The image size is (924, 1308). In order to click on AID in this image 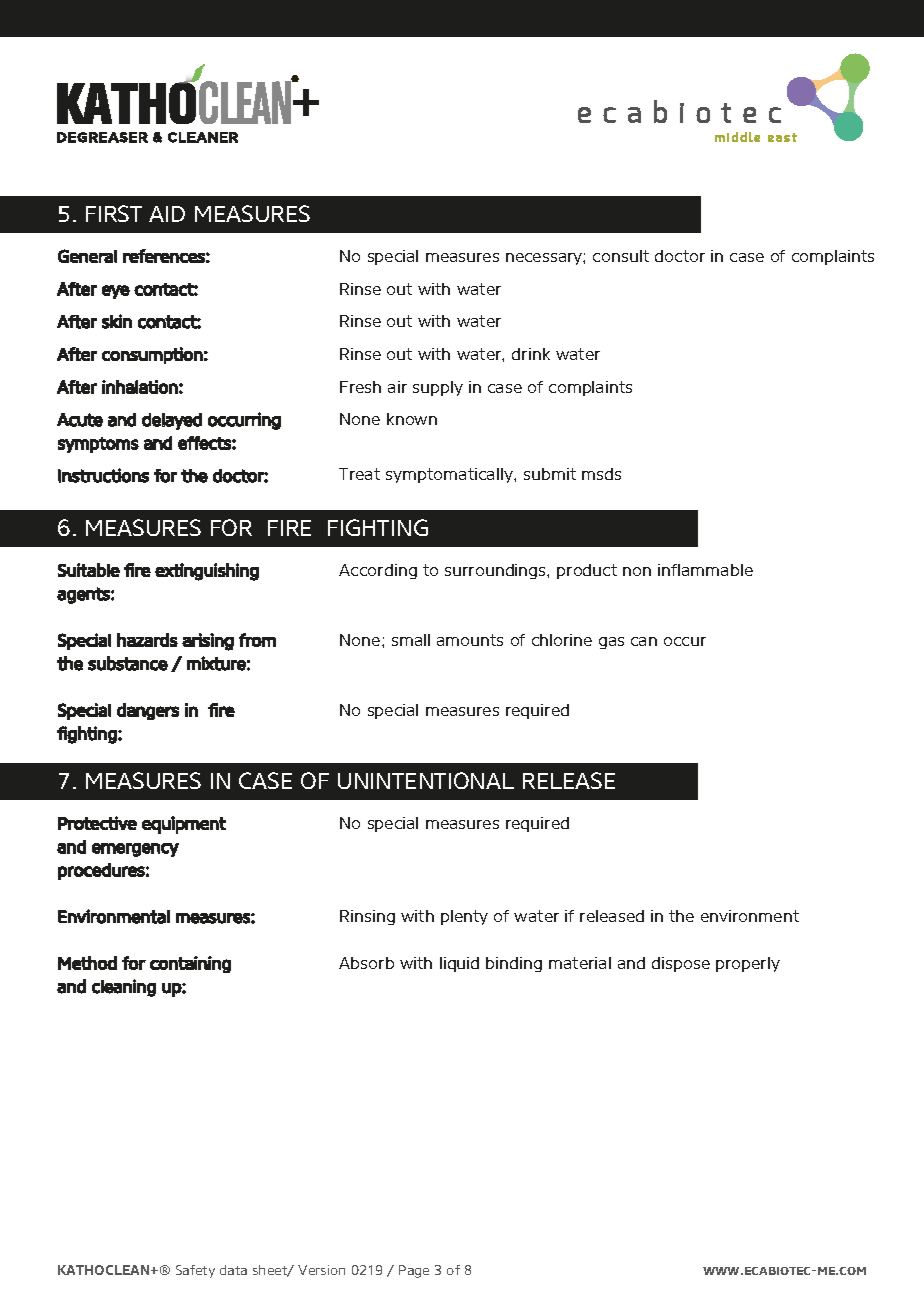, I will do `click(167, 214)`.
